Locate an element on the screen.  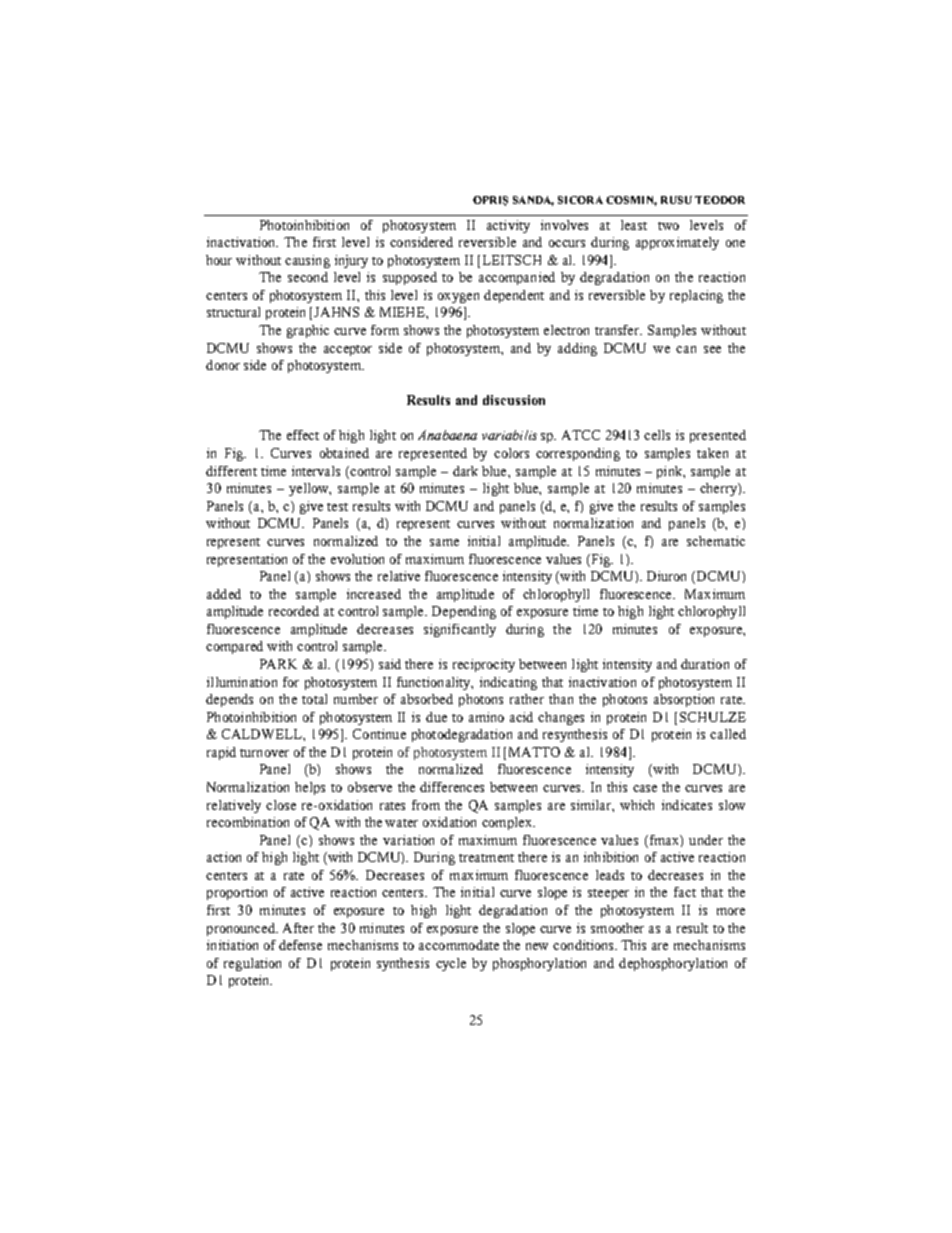
accommodate is located at coordinates (459, 945).
